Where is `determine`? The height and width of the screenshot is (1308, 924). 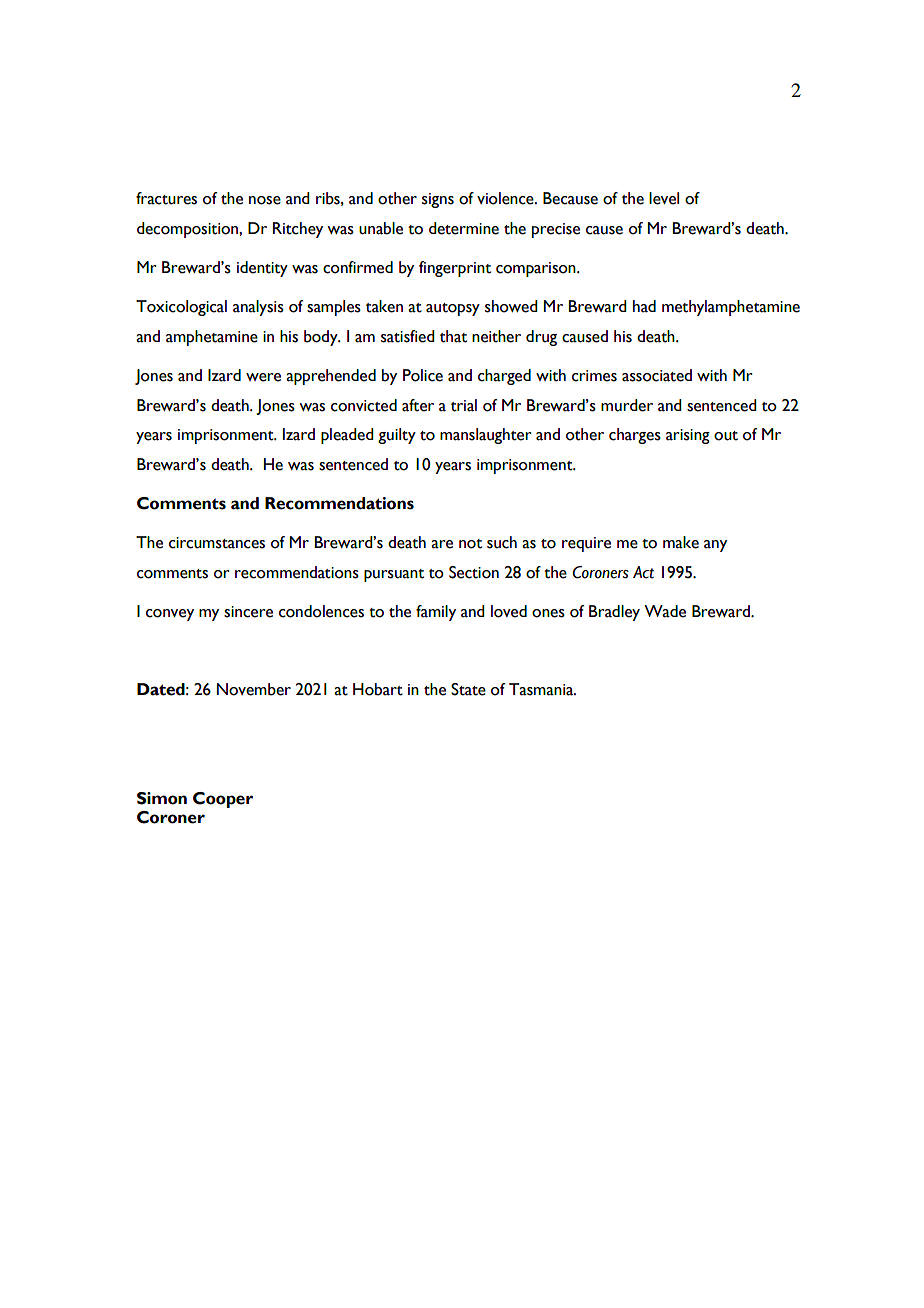
determine is located at coordinates (464, 228).
